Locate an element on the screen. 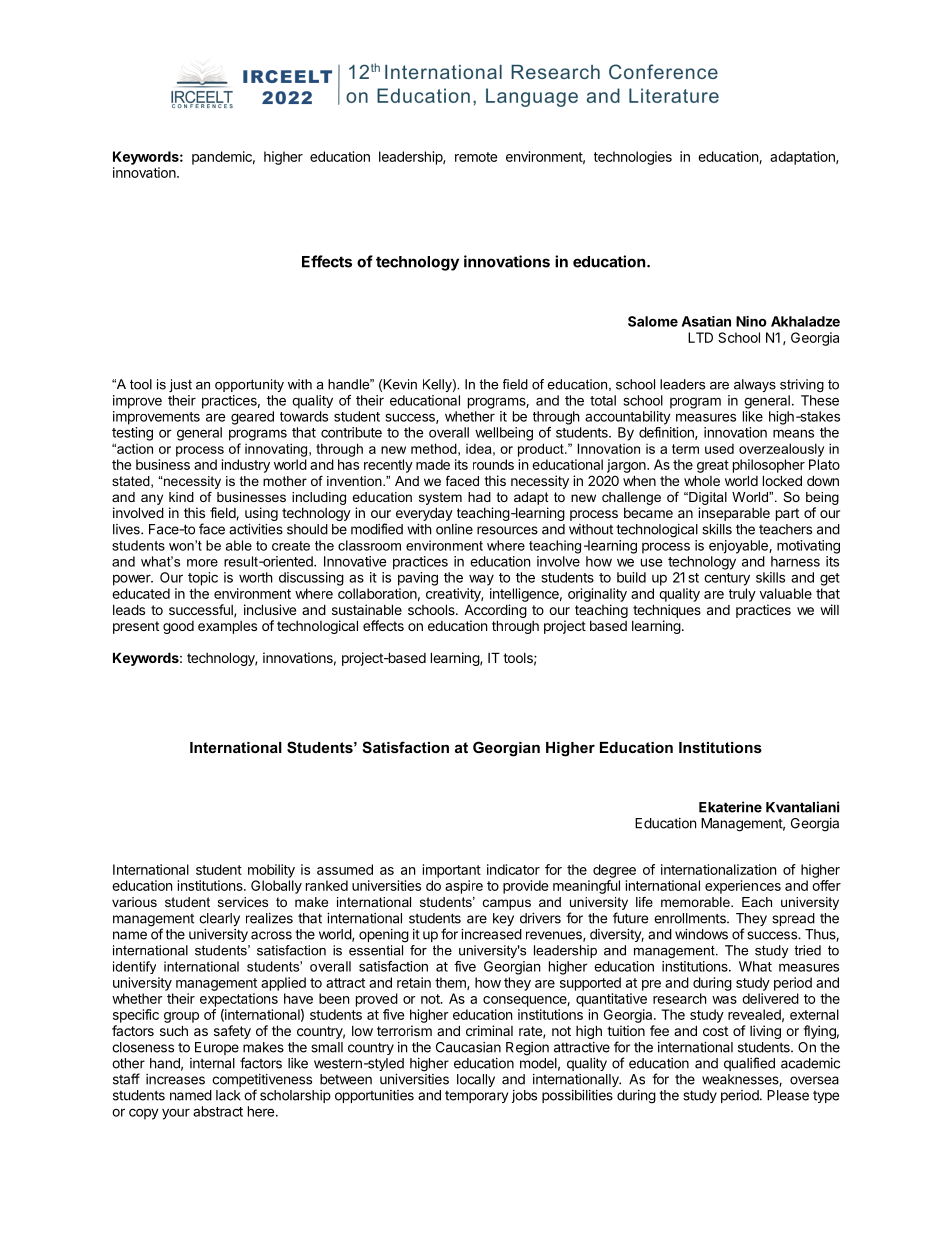  technologies is located at coordinates (633, 158).
